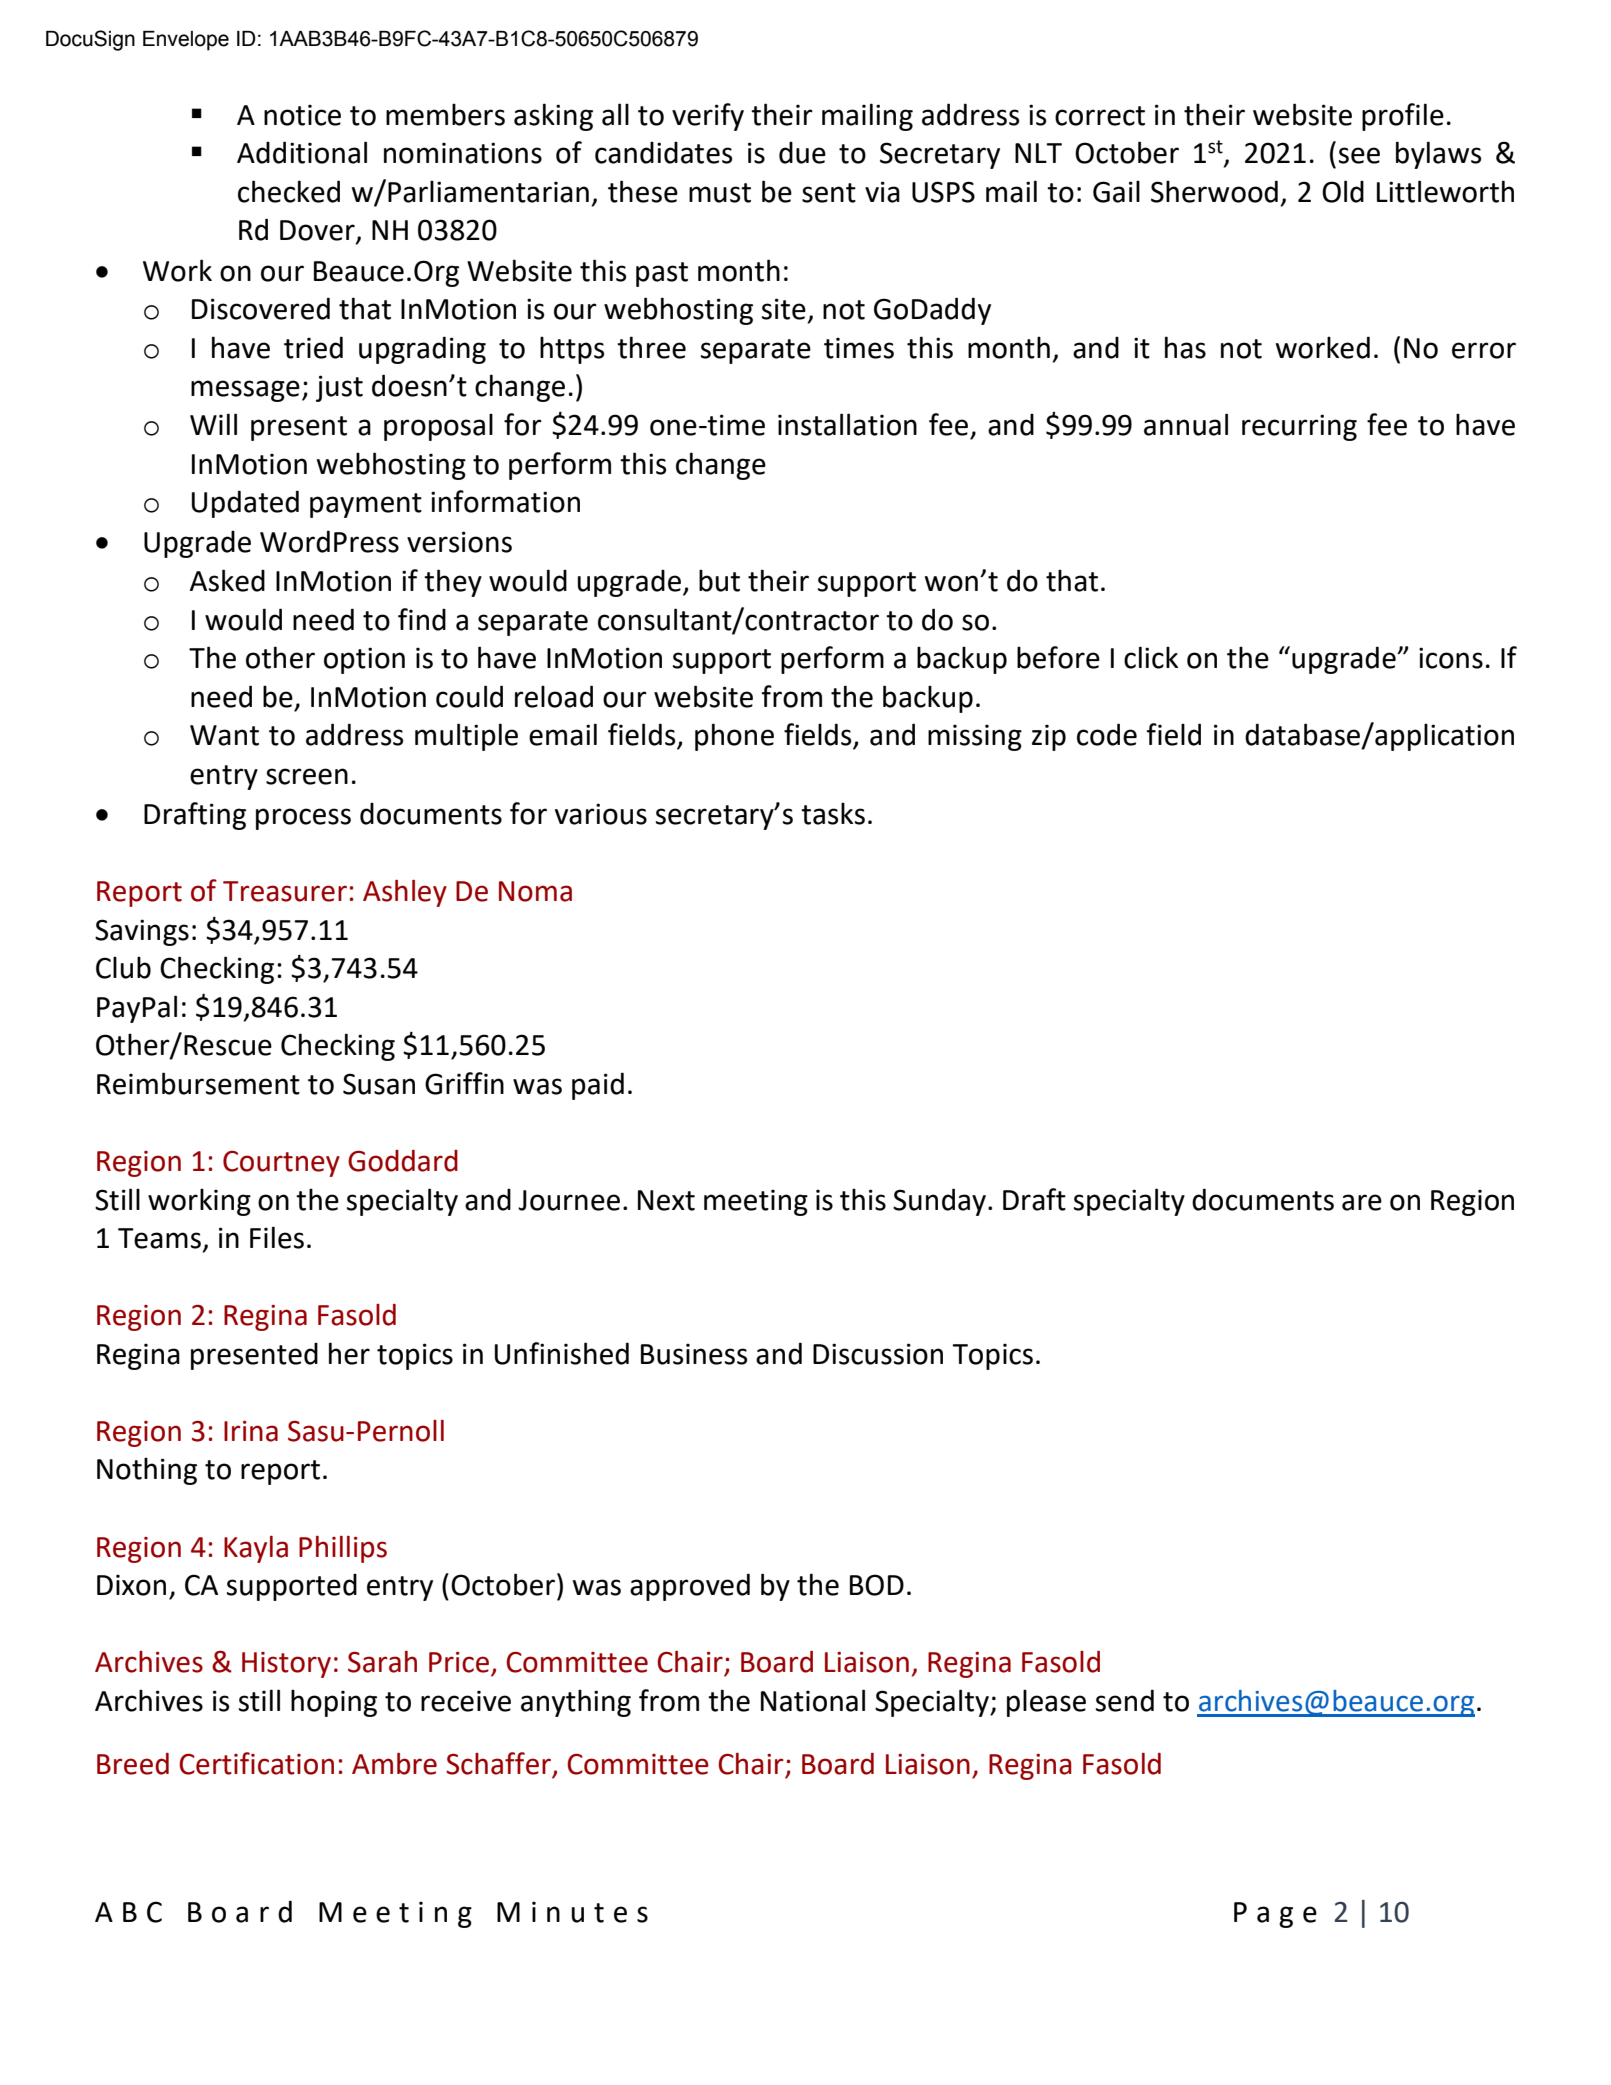 Image resolution: width=1611 pixels, height=2085 pixels. What do you see at coordinates (1362, 1202) in the screenshot?
I see `are` at bounding box center [1362, 1202].
